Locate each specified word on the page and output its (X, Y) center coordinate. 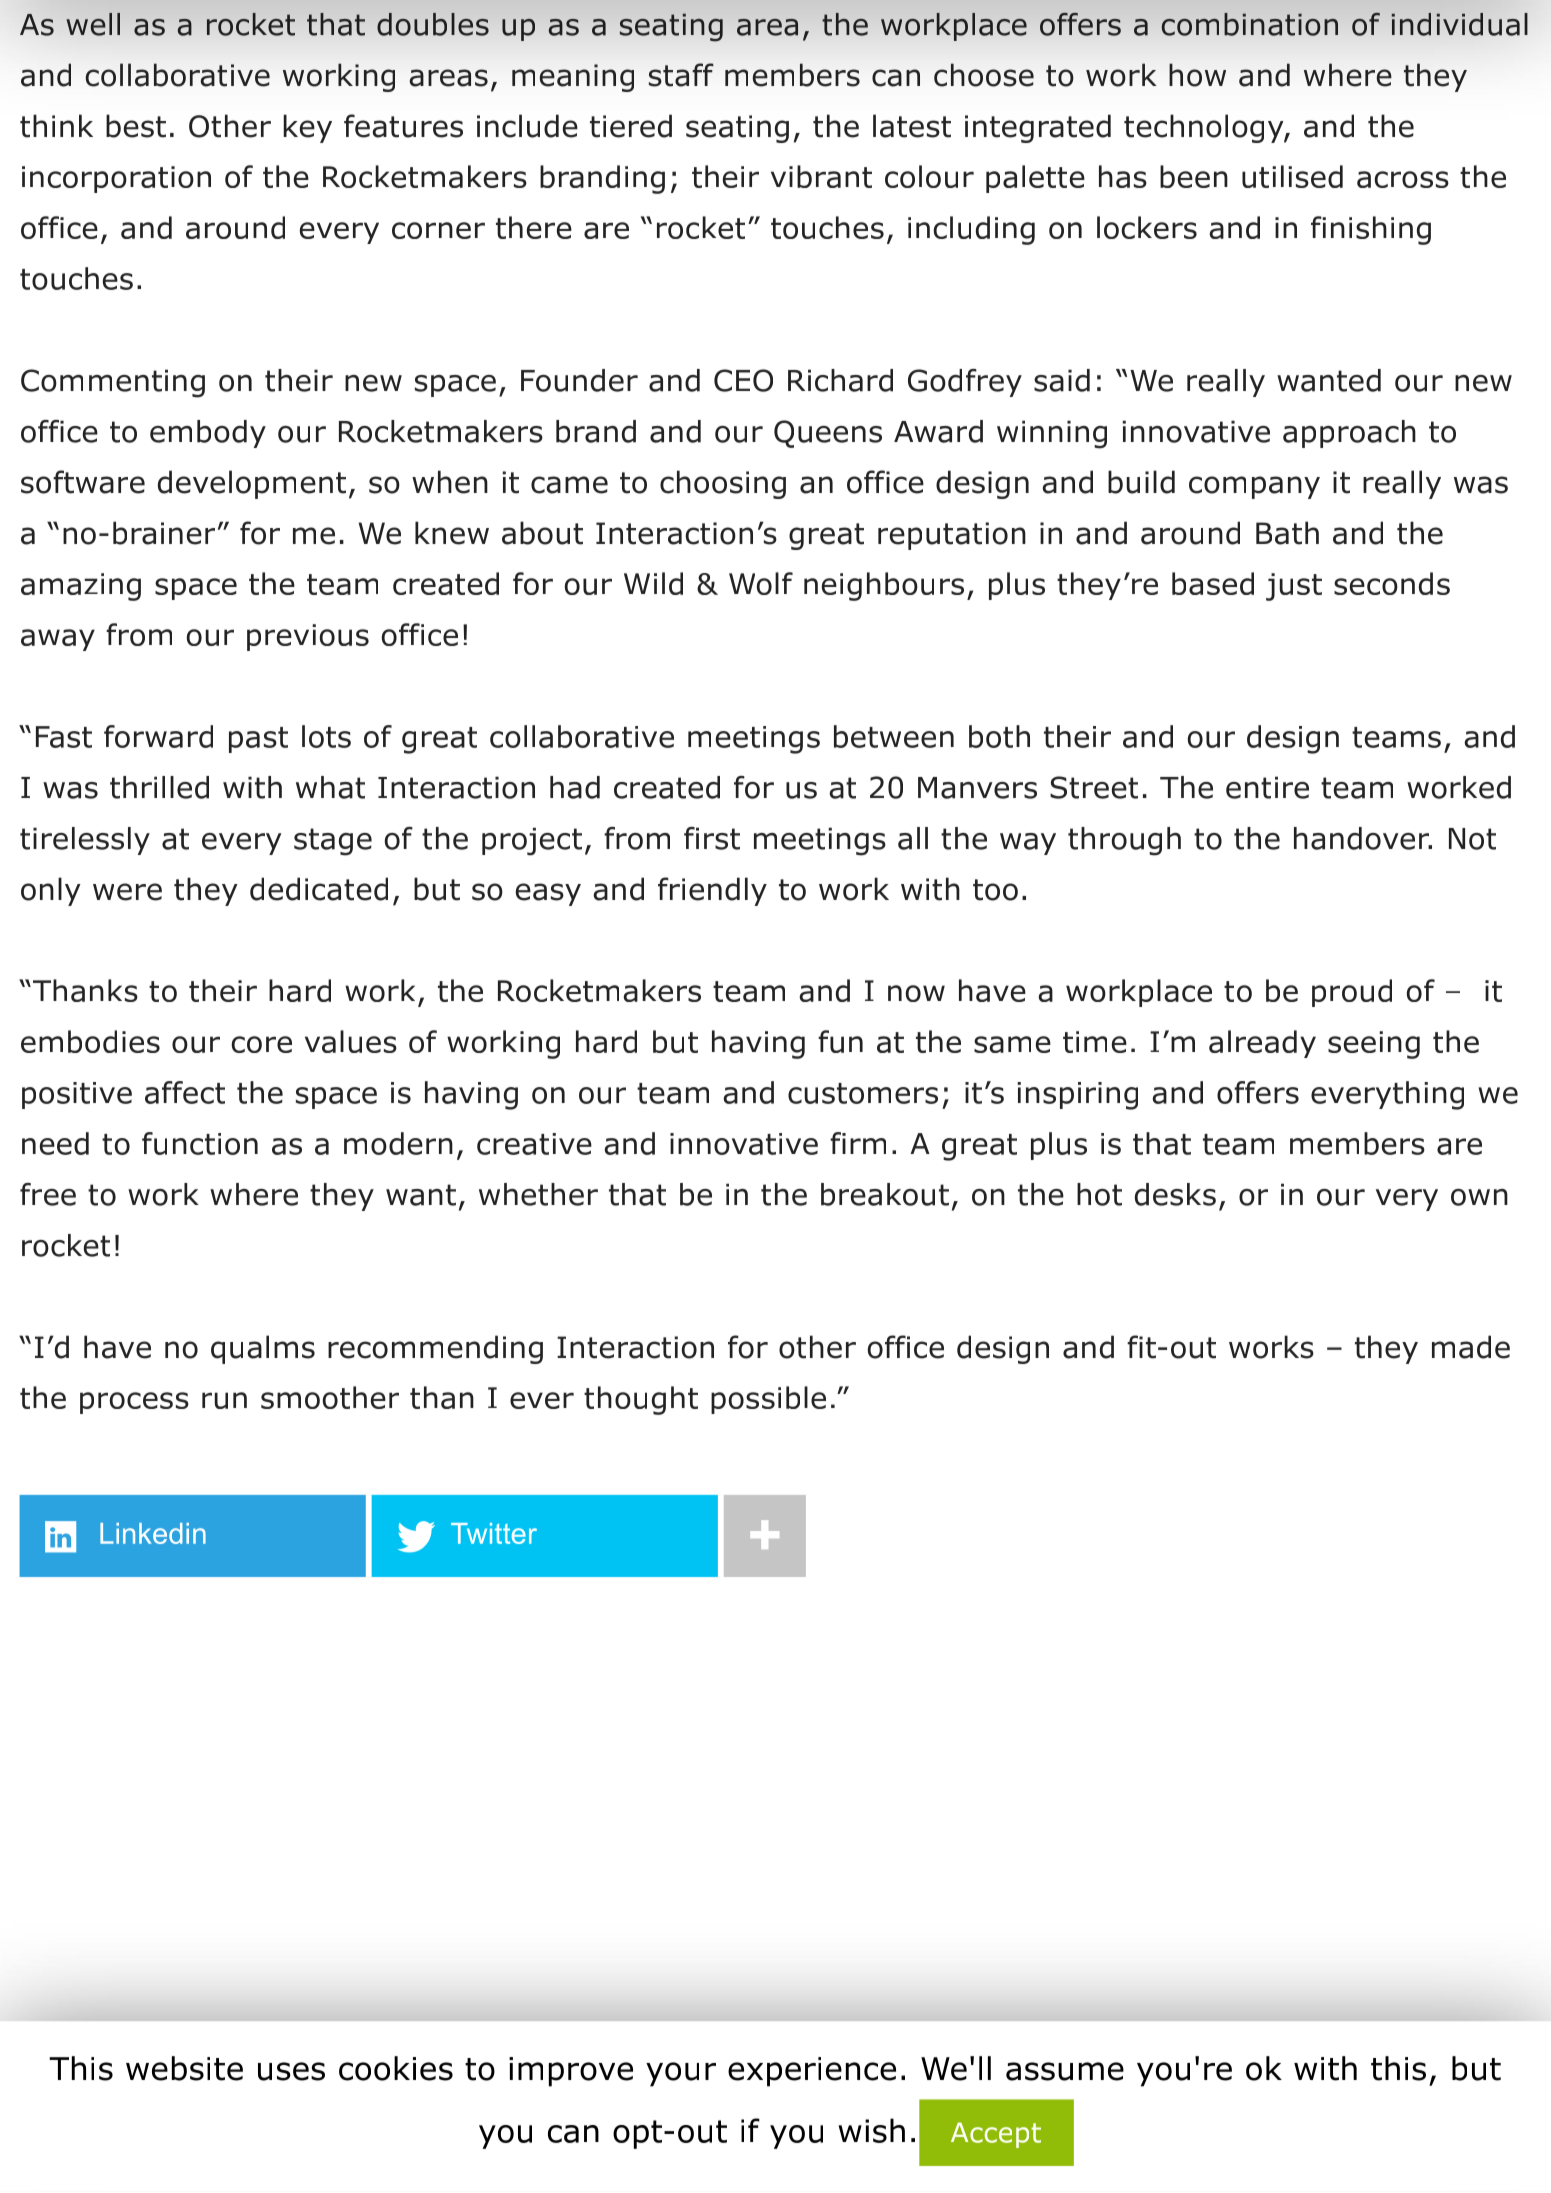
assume (1065, 2071)
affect (185, 1092)
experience (812, 2072)
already (1262, 1044)
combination (1250, 24)
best (136, 126)
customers (863, 1093)
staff (681, 75)
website (184, 2068)
